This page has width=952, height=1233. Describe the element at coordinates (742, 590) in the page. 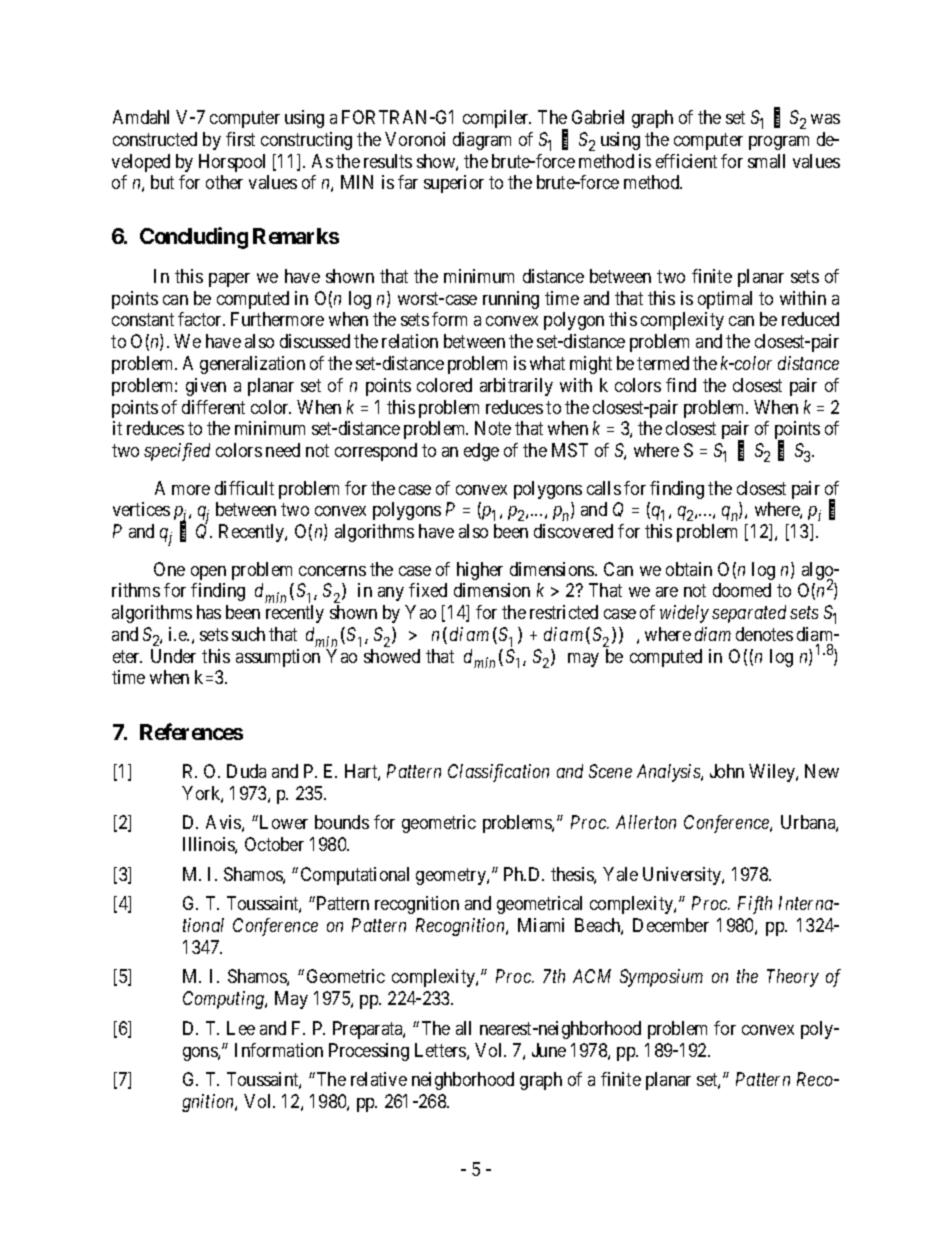

I see `doomed` at that location.
